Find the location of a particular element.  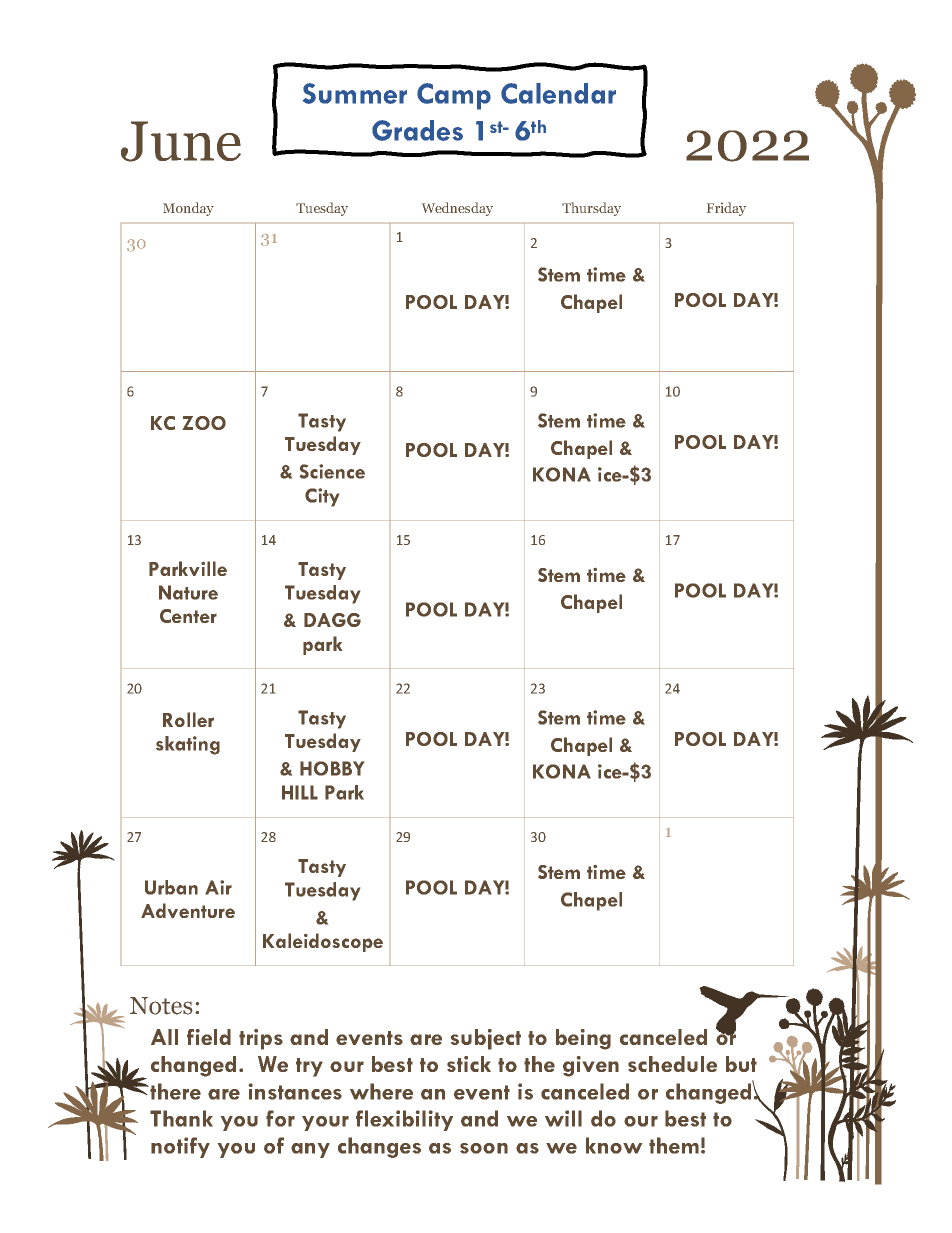

City is located at coordinates (322, 497).
